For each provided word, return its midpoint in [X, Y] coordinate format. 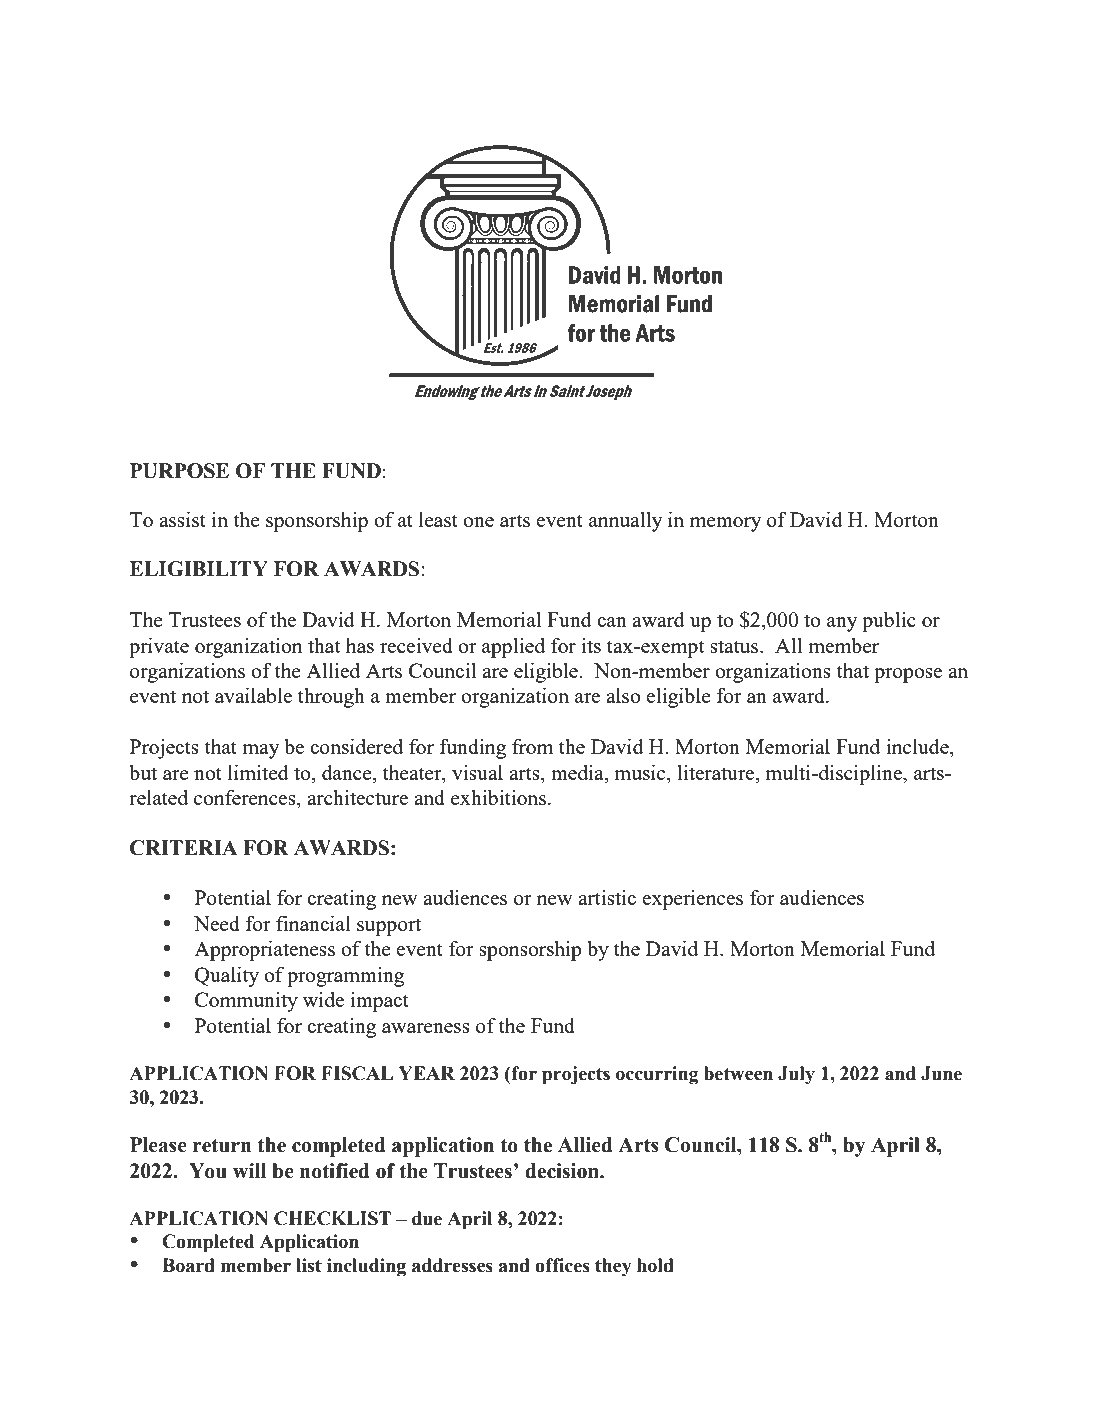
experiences [692, 900]
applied [513, 648]
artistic [607, 897]
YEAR [426, 1073]
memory [726, 524]
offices [562, 1265]
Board [188, 1265]
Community [246, 1002]
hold [655, 1265]
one [478, 522]
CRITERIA [183, 848]
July [796, 1075]
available [253, 695]
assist [182, 519]
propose [908, 675]
